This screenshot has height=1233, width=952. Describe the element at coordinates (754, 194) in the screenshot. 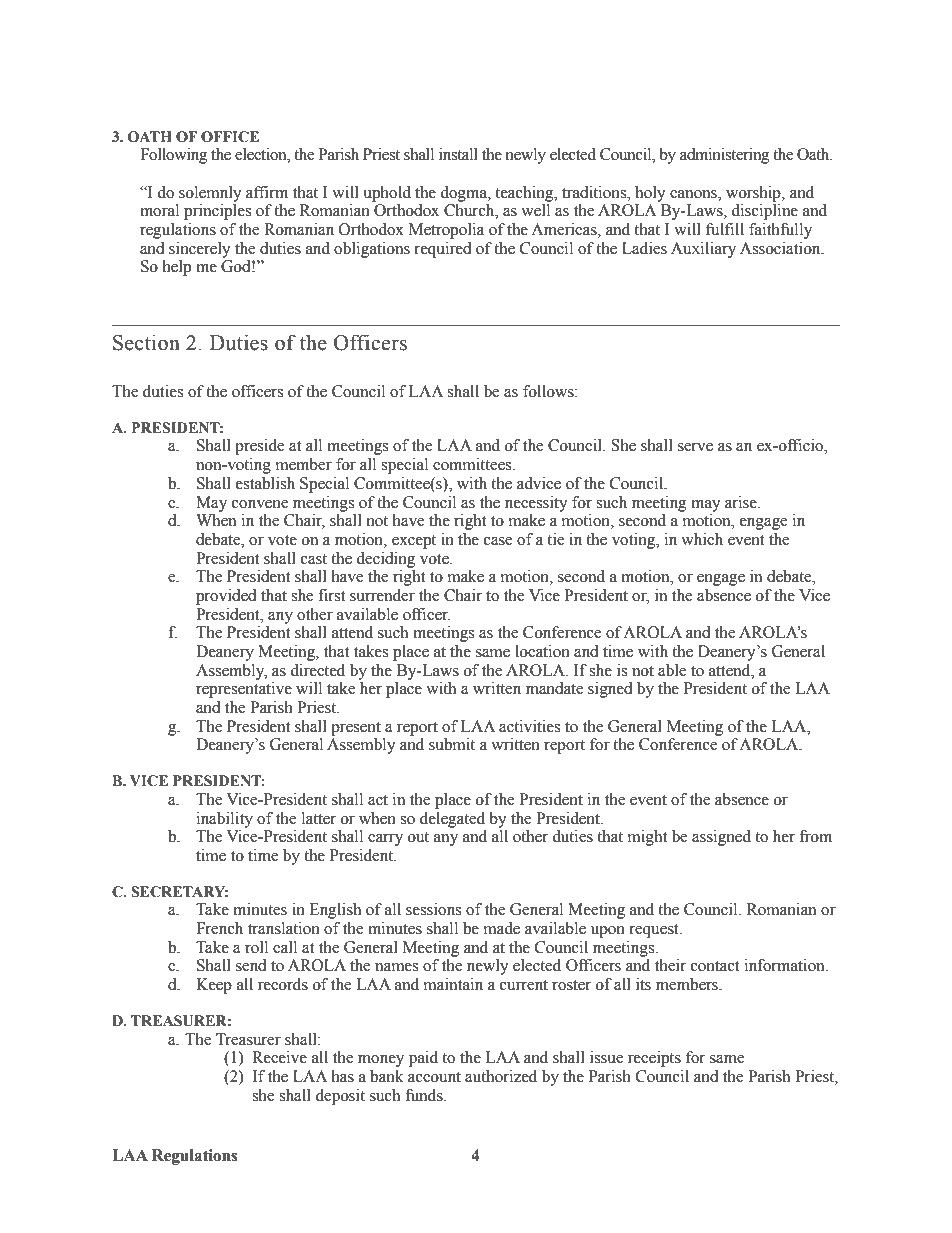

I see `worship` at that location.
